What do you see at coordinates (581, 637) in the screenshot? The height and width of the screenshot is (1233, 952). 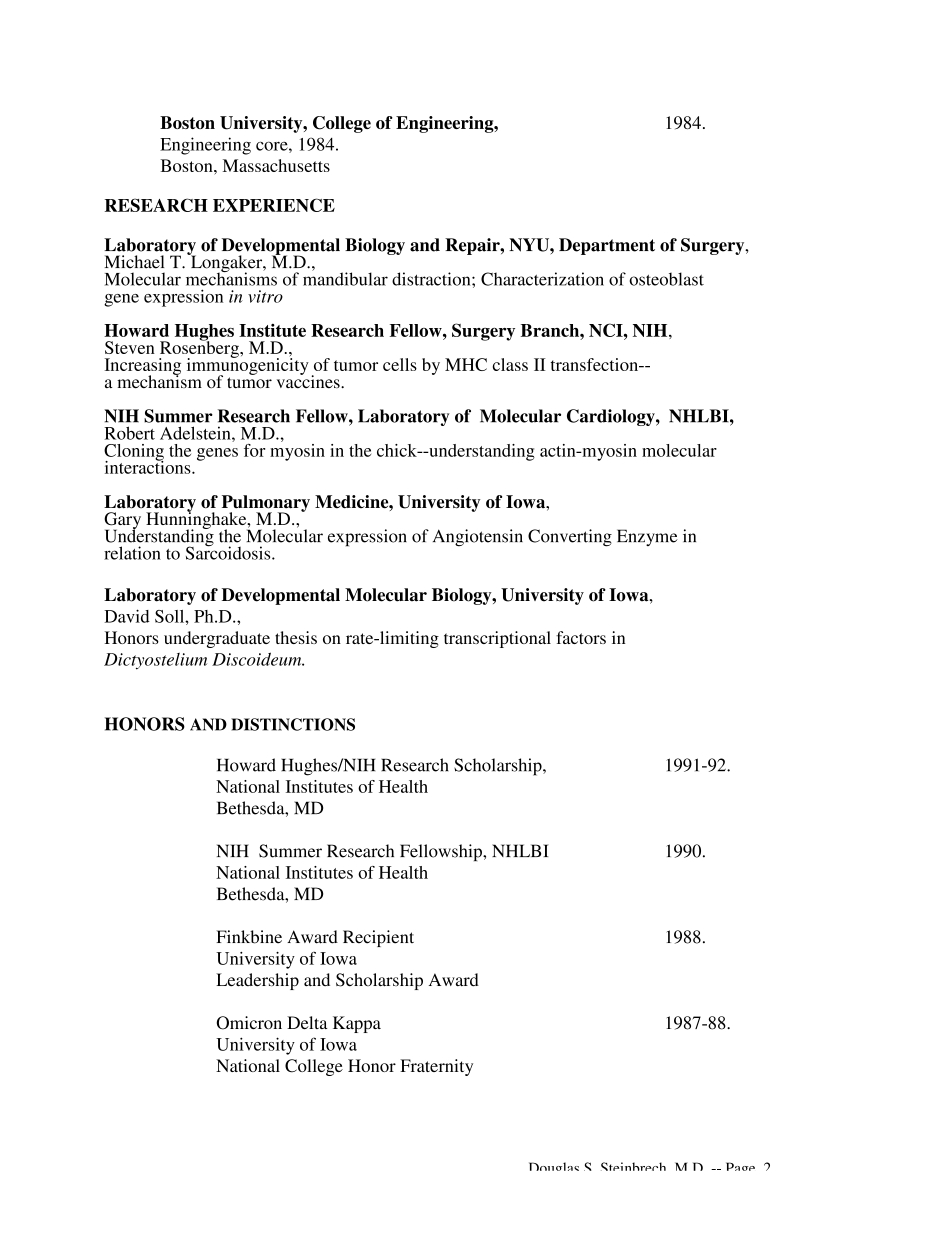 I see `factors` at bounding box center [581, 637].
